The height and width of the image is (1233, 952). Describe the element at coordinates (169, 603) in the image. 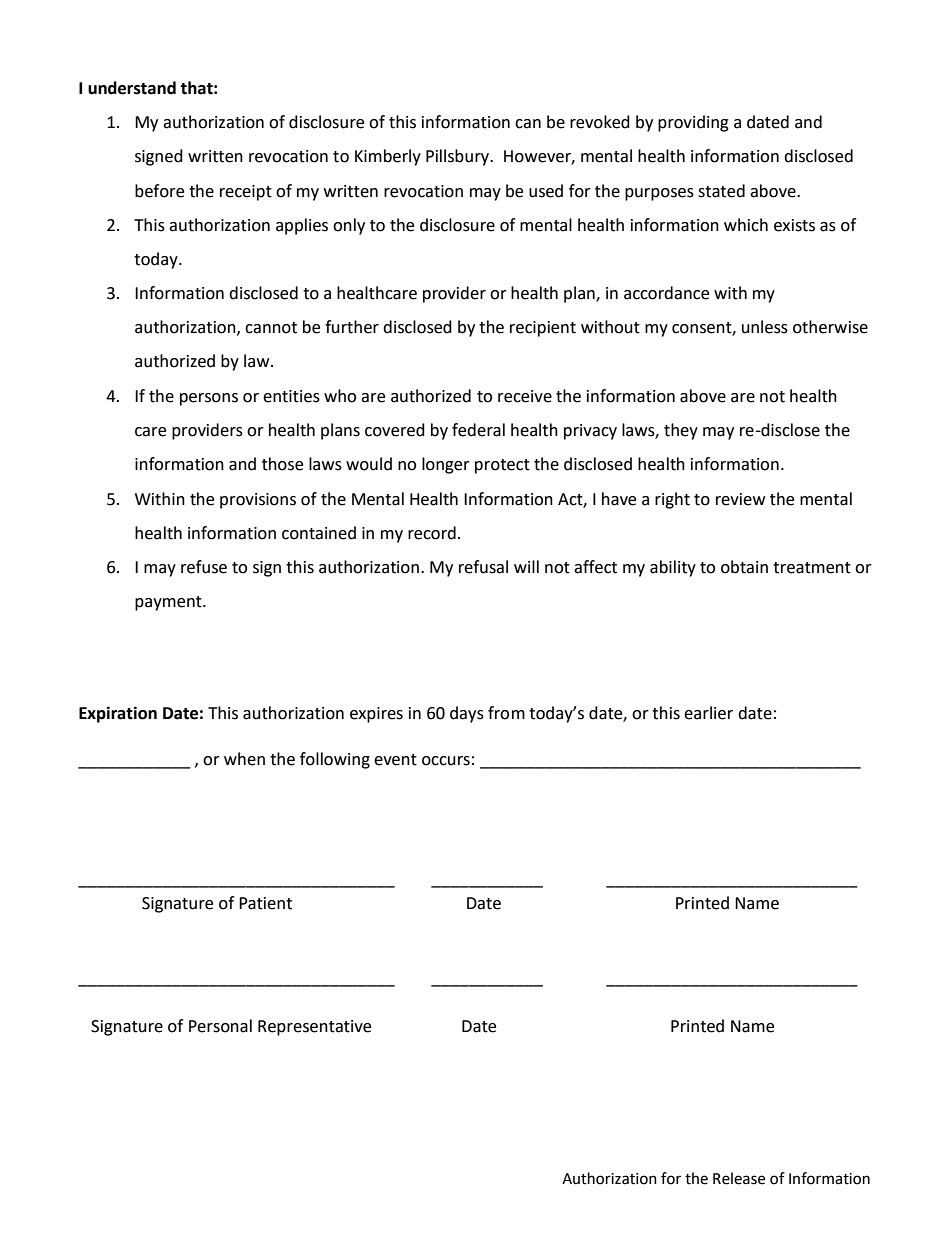

I see `payment` at that location.
